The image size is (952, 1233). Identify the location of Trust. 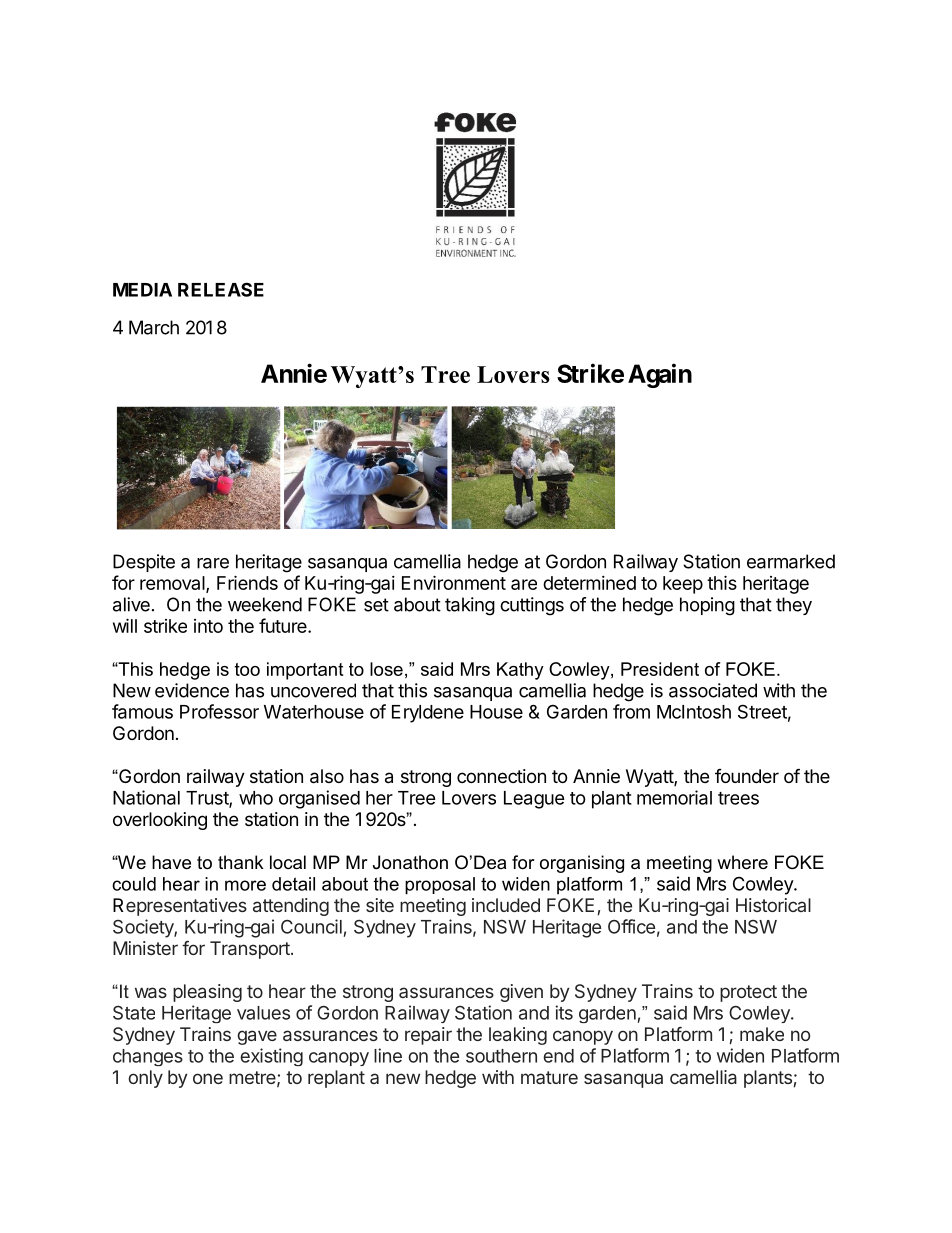
(208, 799).
